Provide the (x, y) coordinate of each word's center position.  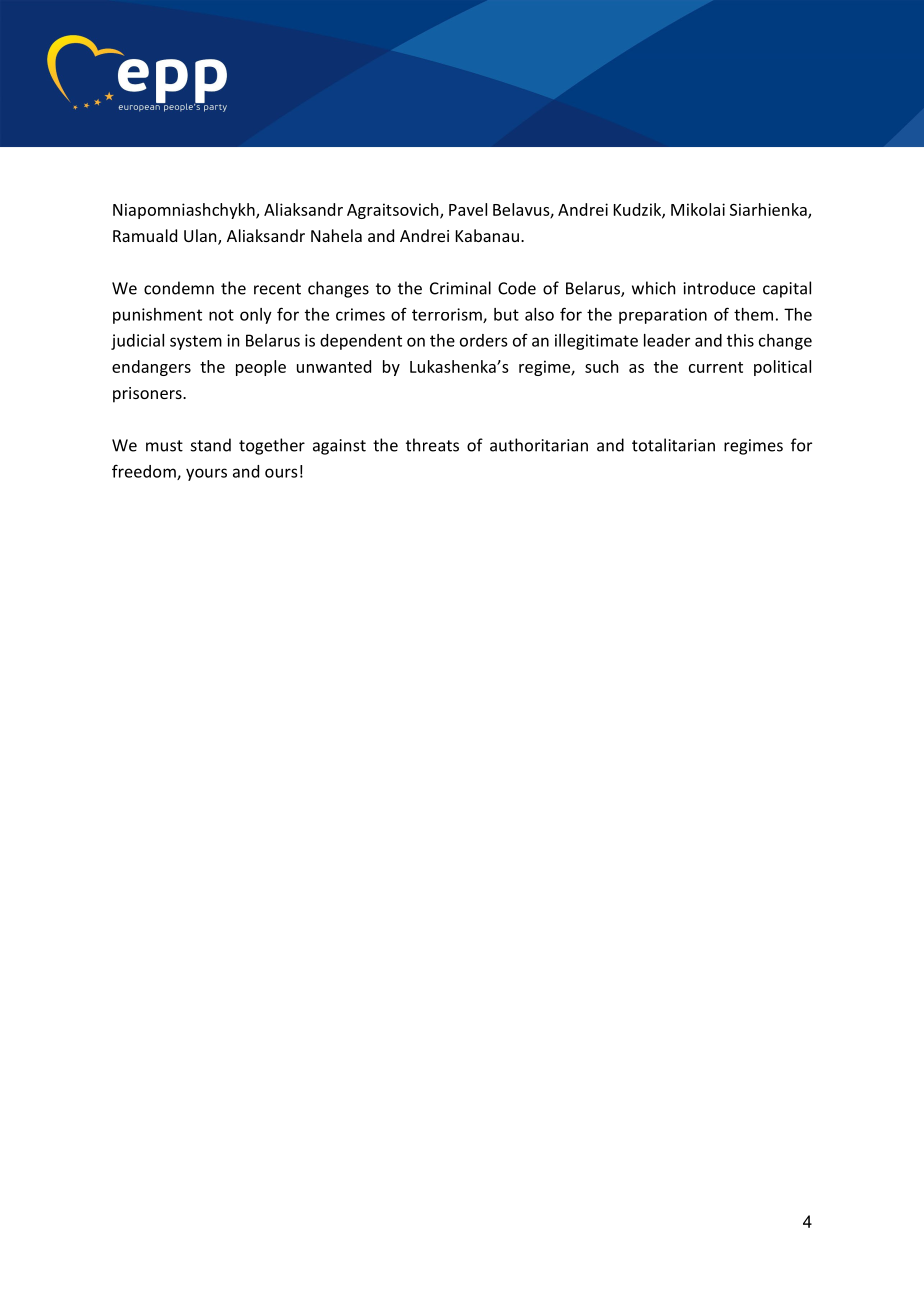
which (653, 288)
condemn (179, 288)
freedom (145, 472)
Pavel (468, 209)
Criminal (460, 288)
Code (517, 288)
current (716, 367)
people (261, 368)
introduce (719, 288)
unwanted (334, 366)
